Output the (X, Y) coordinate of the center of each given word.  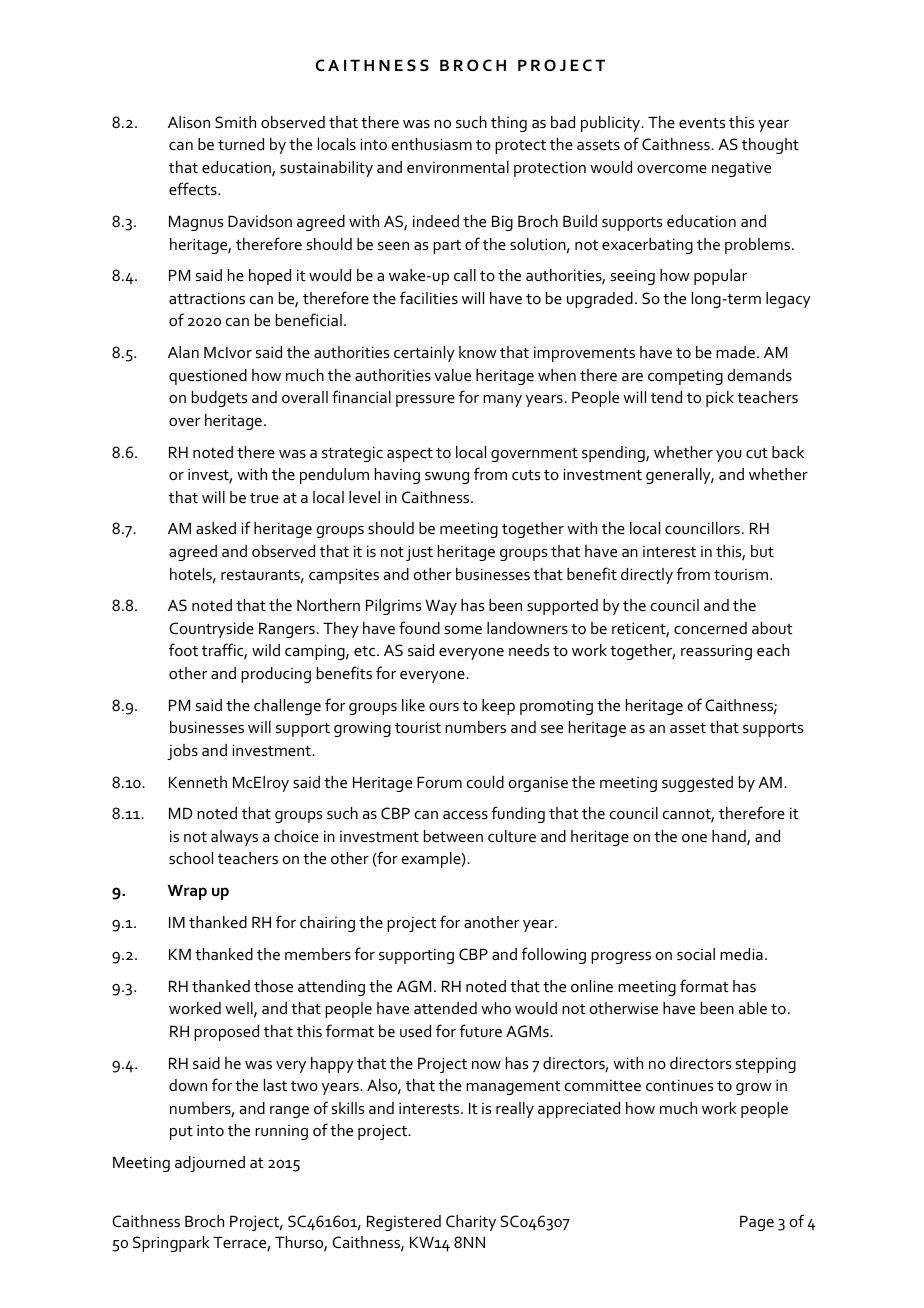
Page (757, 1223)
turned (241, 144)
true (264, 498)
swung (447, 478)
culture (512, 836)
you (729, 456)
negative (741, 169)
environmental (458, 167)
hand (730, 837)
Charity (471, 1223)
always (234, 838)
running (281, 1132)
